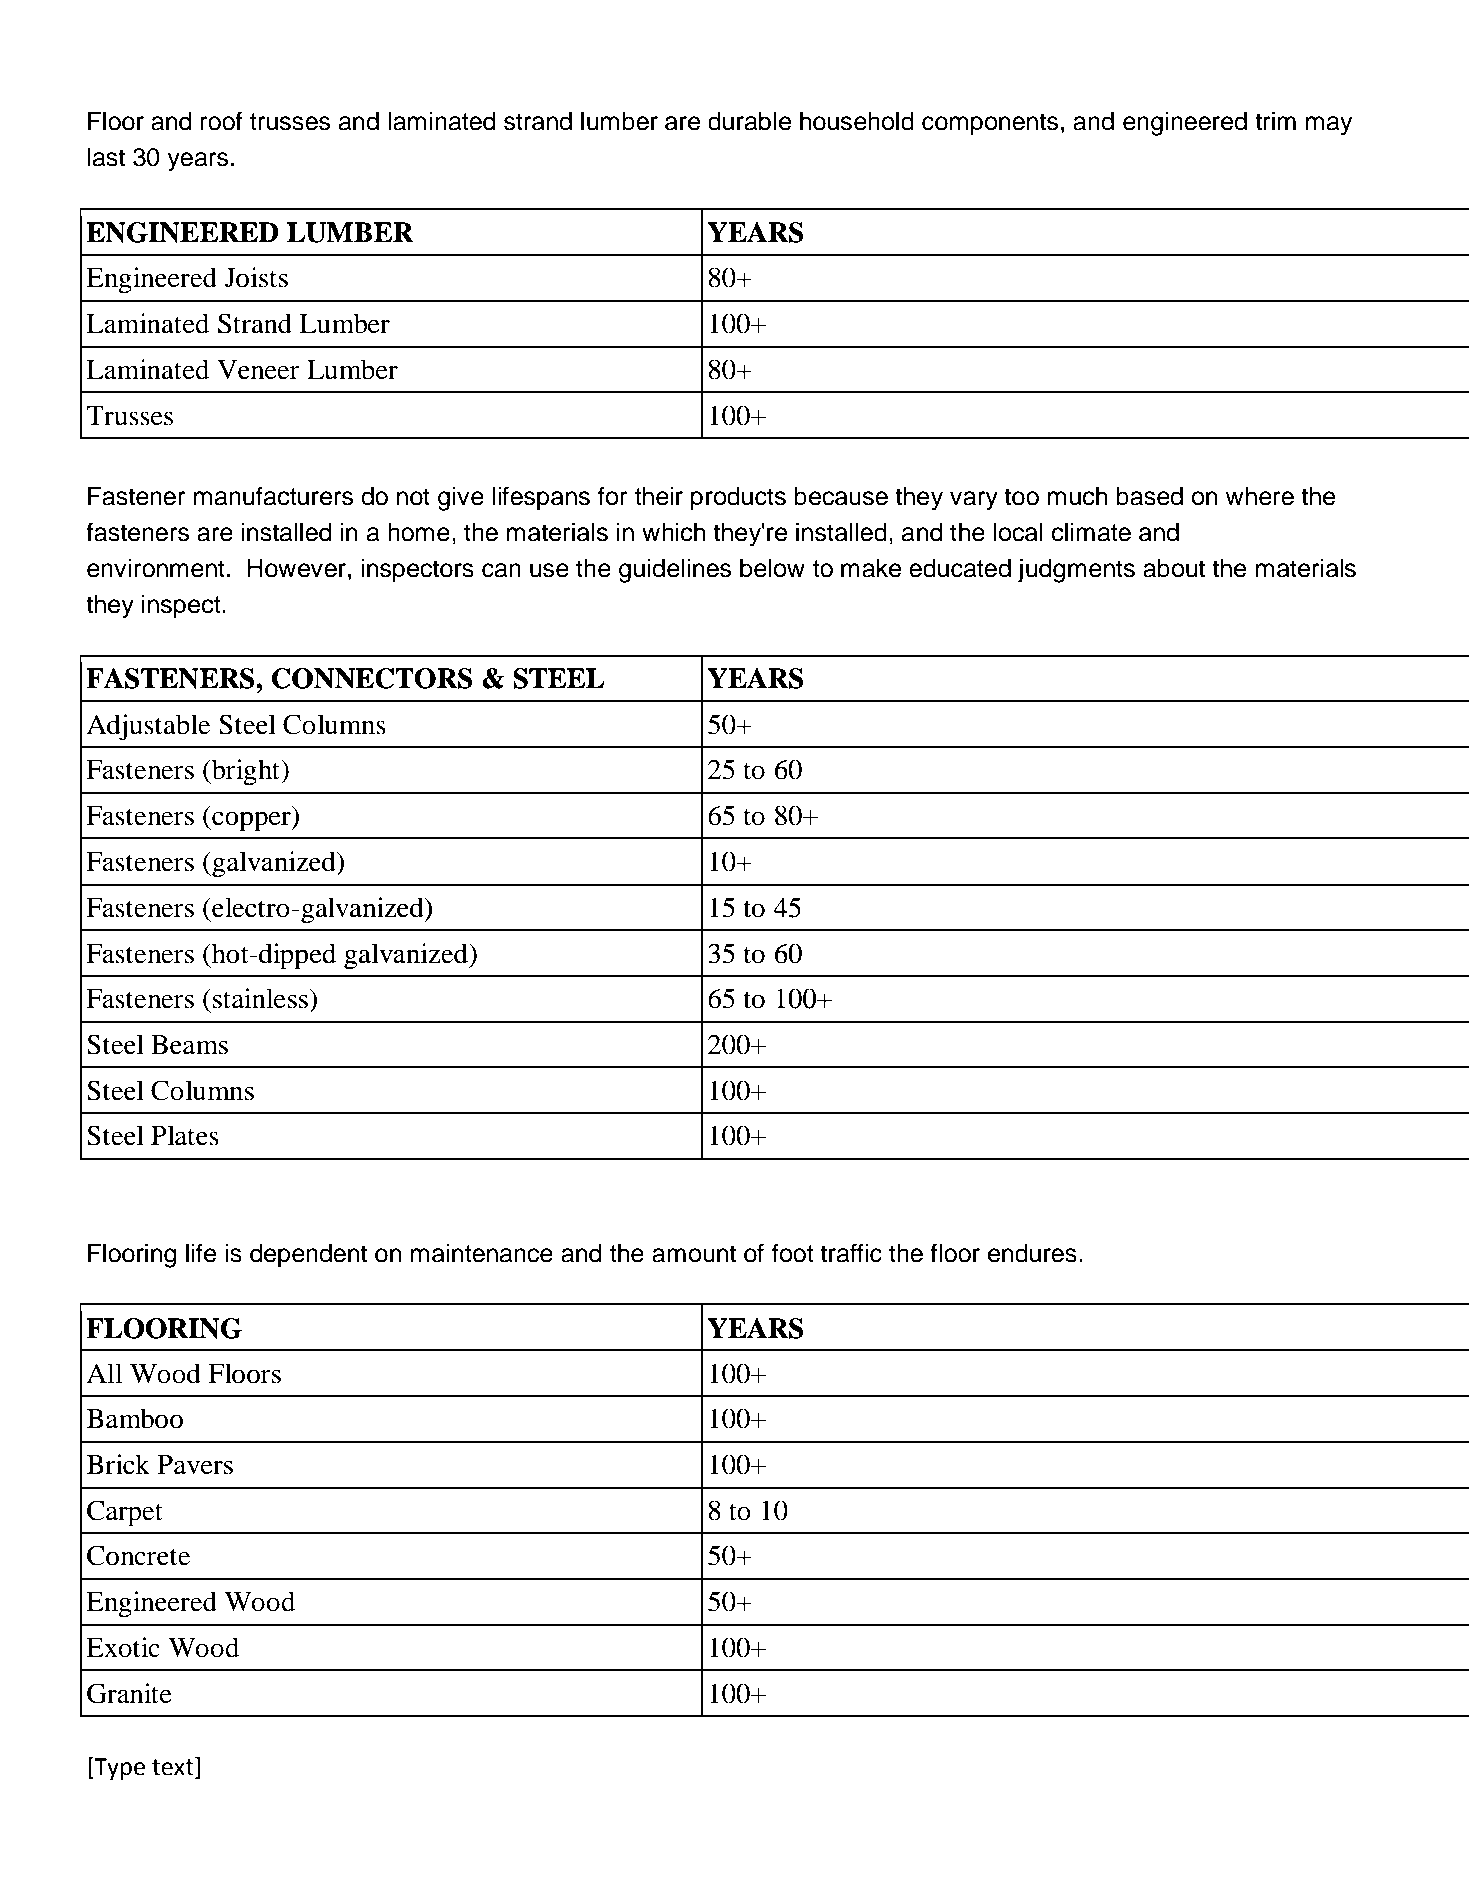 The image size is (1469, 1901). What do you see at coordinates (308, 1255) in the screenshot?
I see `dependent` at bounding box center [308, 1255].
